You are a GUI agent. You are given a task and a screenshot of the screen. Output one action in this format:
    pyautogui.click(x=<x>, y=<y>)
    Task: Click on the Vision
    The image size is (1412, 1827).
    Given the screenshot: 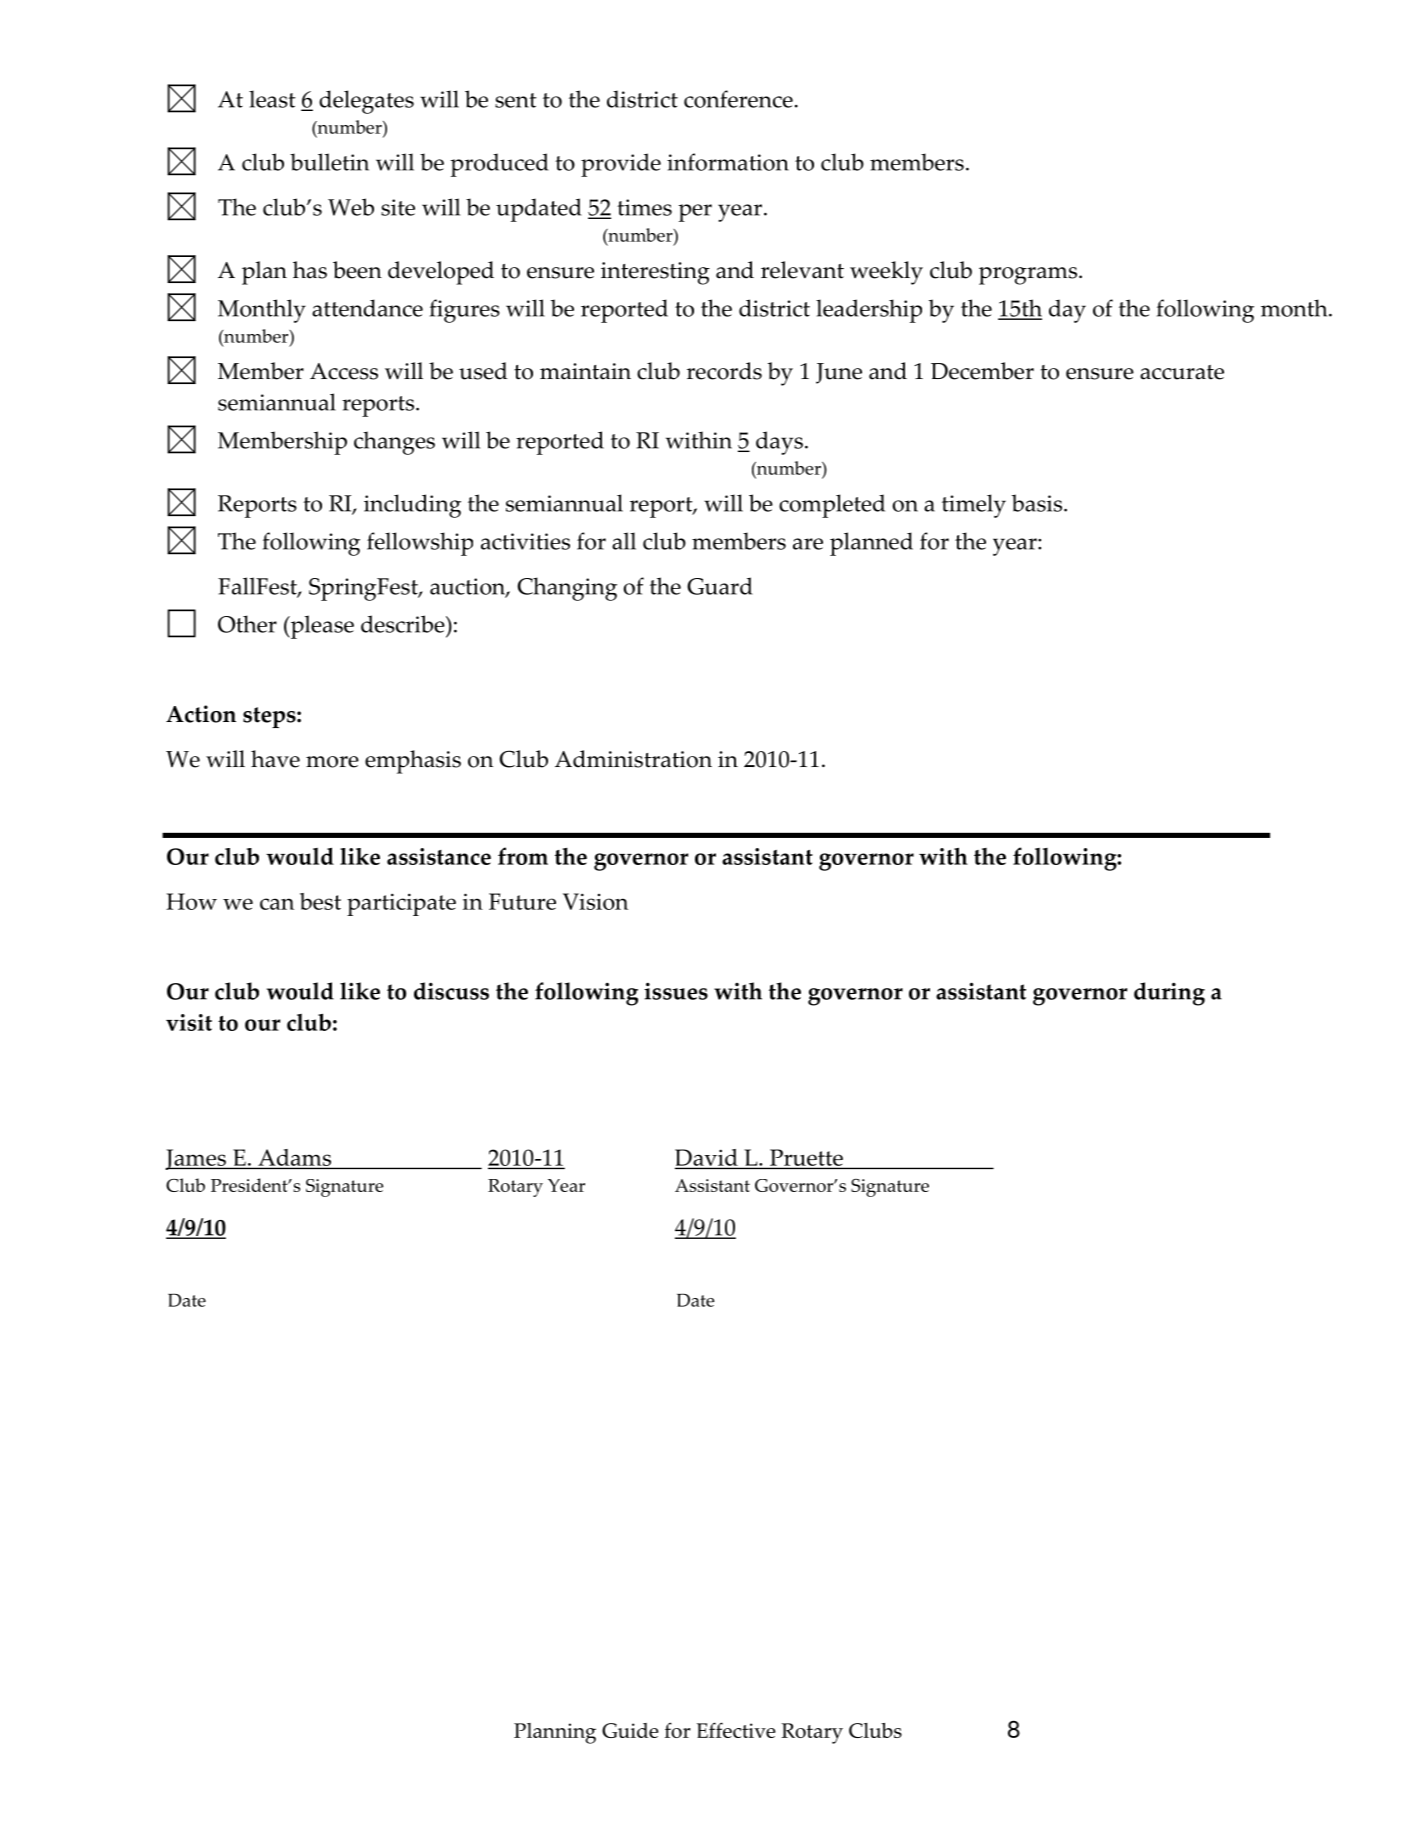 What is the action you would take?
    pyautogui.click(x=595, y=901)
